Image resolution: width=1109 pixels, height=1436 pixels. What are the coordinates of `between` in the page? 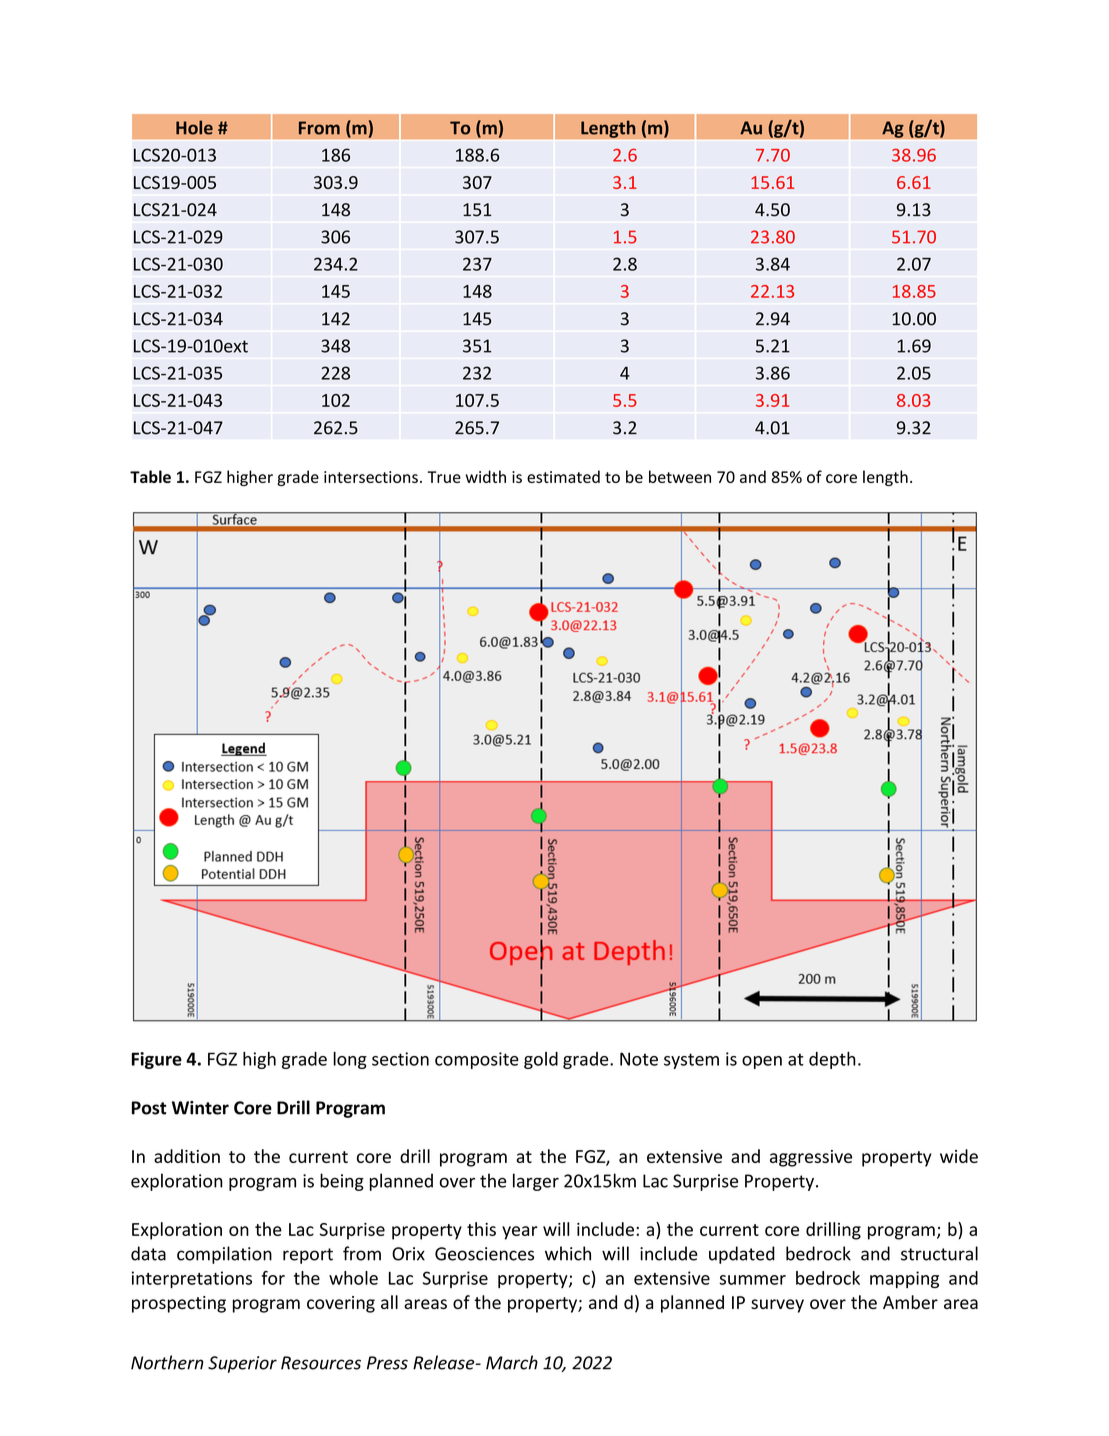 It's located at (680, 476).
